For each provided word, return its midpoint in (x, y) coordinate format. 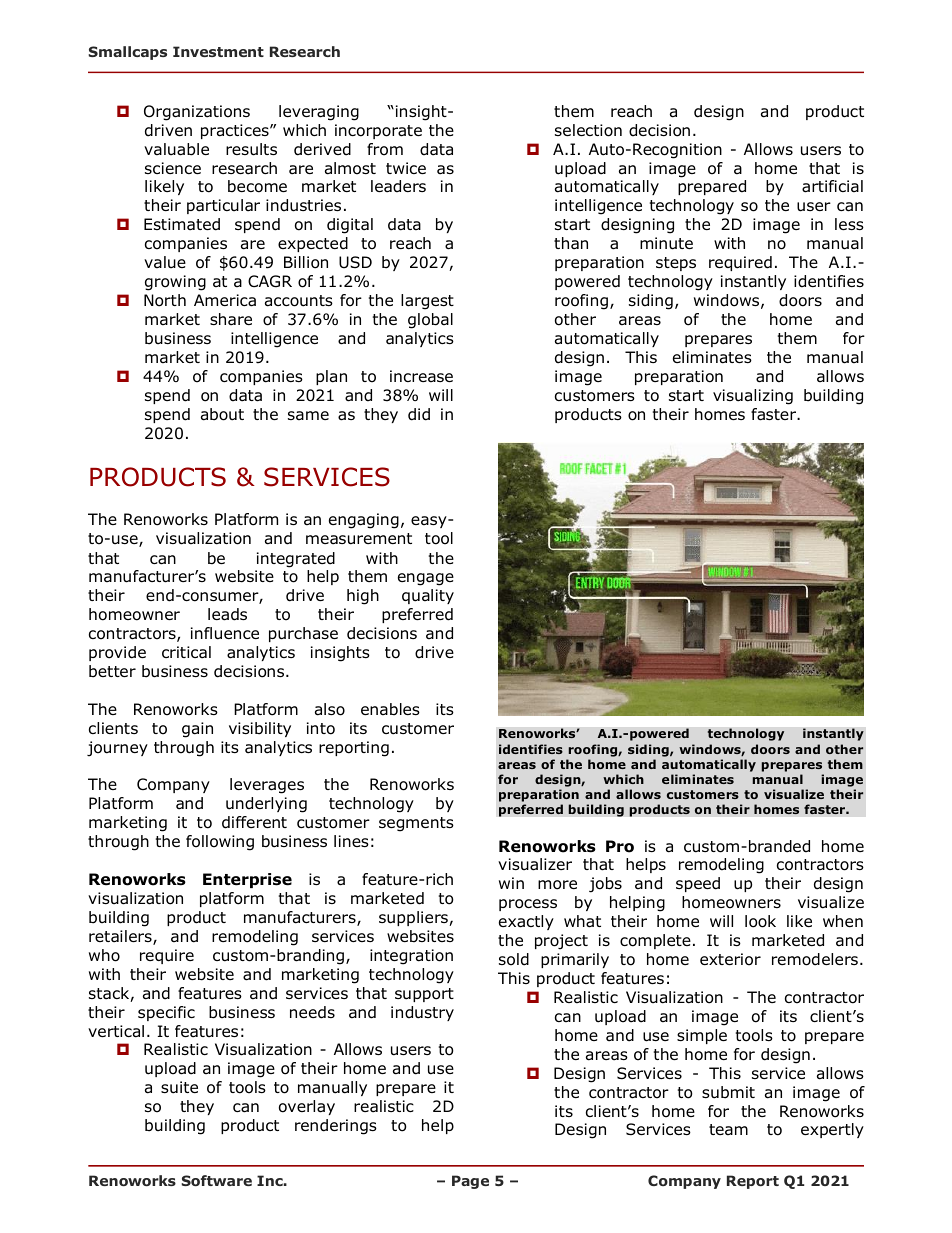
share (231, 319)
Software (216, 1180)
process (528, 905)
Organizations (197, 113)
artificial (832, 186)
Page (470, 1182)
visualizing (753, 397)
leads (227, 614)
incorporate (378, 131)
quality (428, 596)
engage (426, 579)
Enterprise (247, 880)
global (430, 321)
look (760, 921)
